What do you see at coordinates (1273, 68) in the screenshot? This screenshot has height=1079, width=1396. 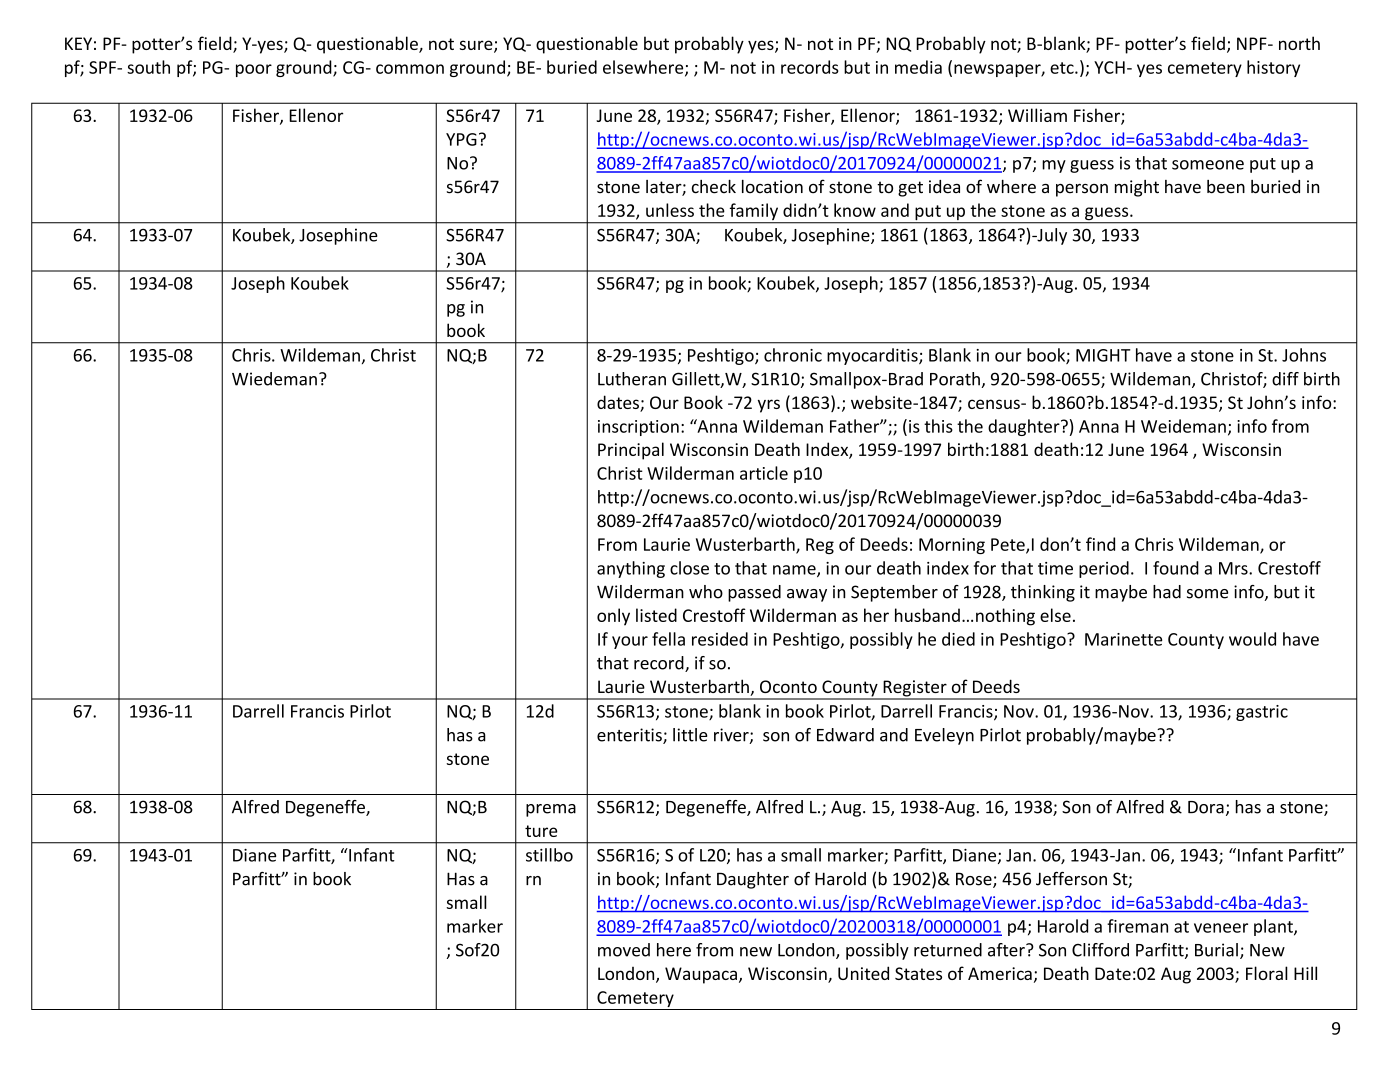 I see `history` at bounding box center [1273, 68].
